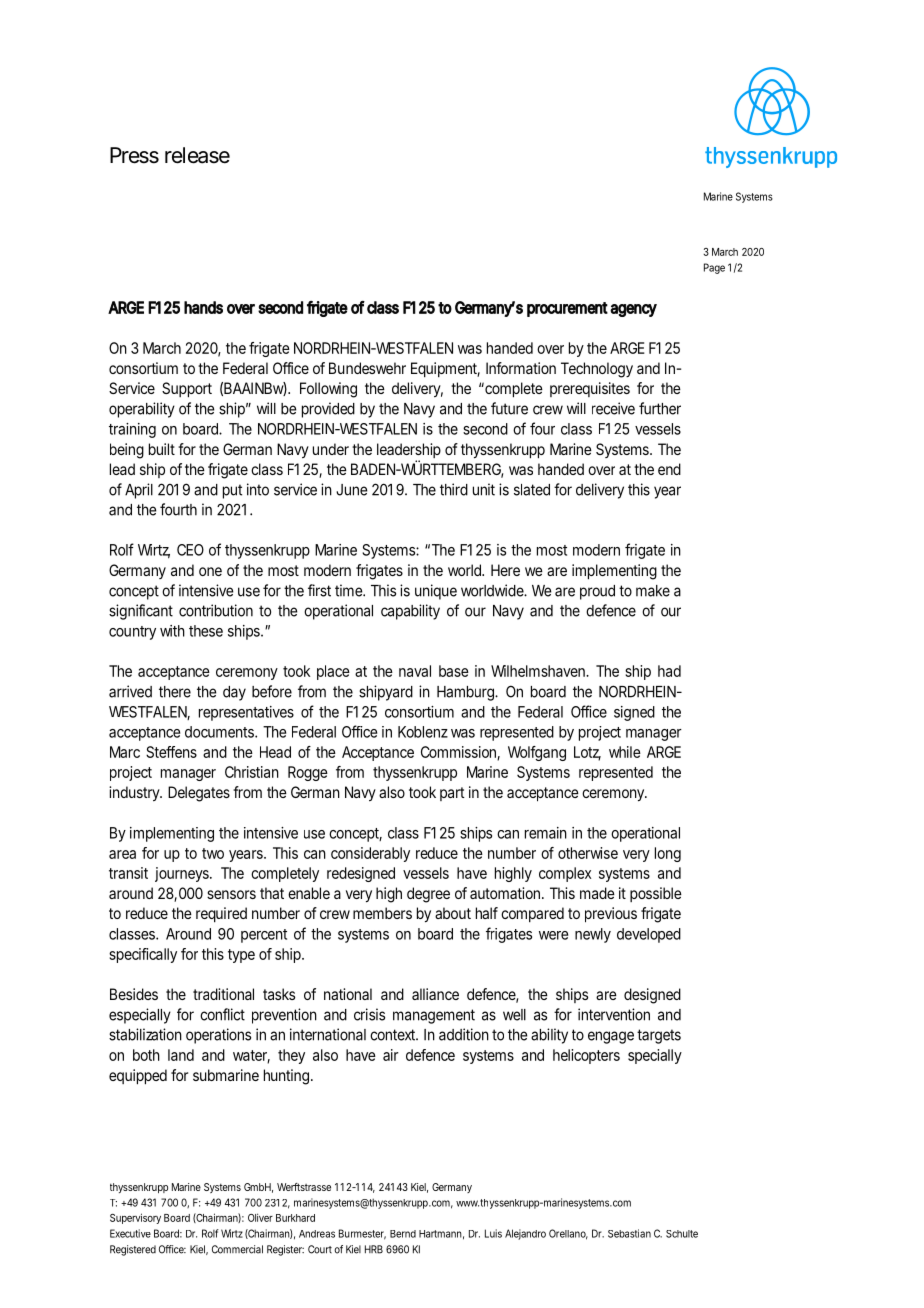 The height and width of the document is (1308, 924). What do you see at coordinates (423, 732) in the document?
I see `Koblenz` at bounding box center [423, 732].
